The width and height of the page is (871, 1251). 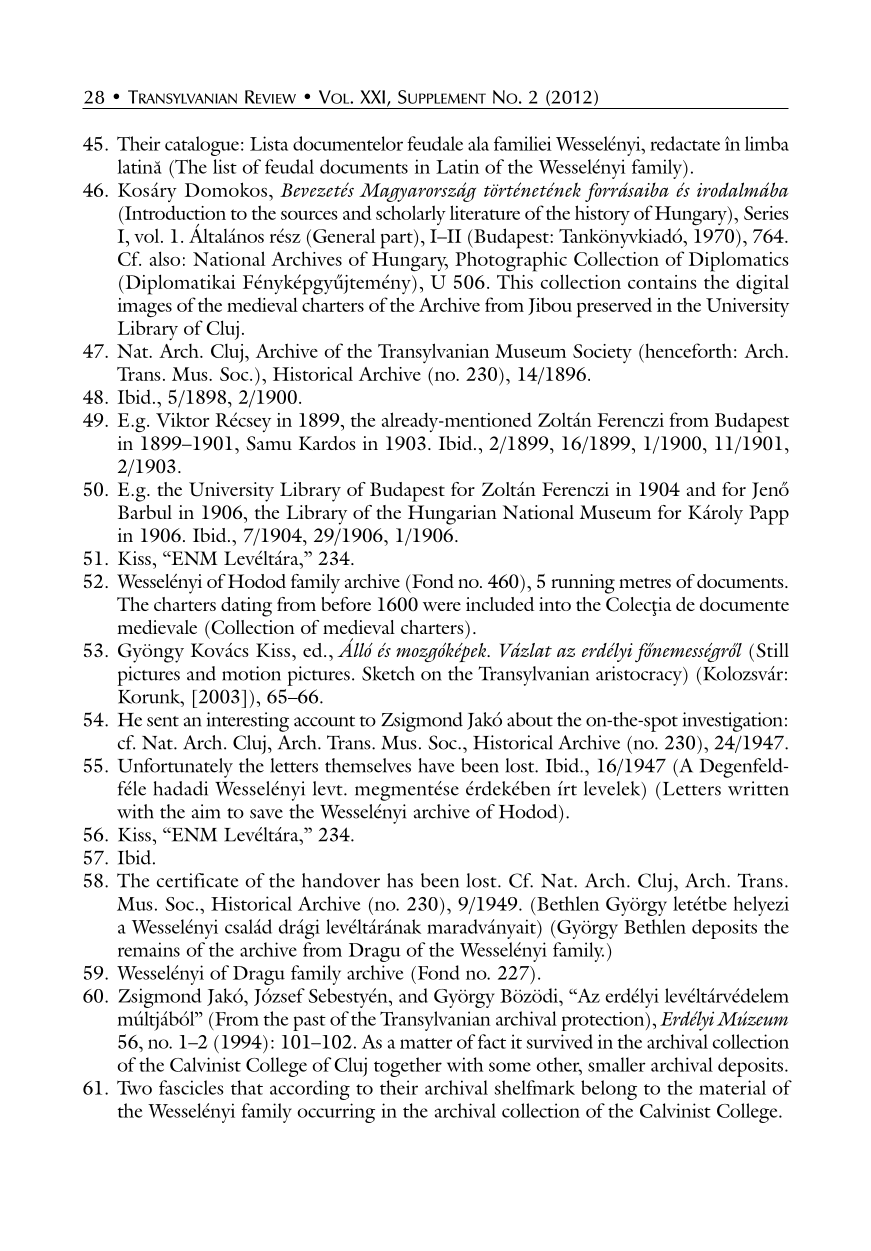 I want to click on This, so click(x=515, y=282).
